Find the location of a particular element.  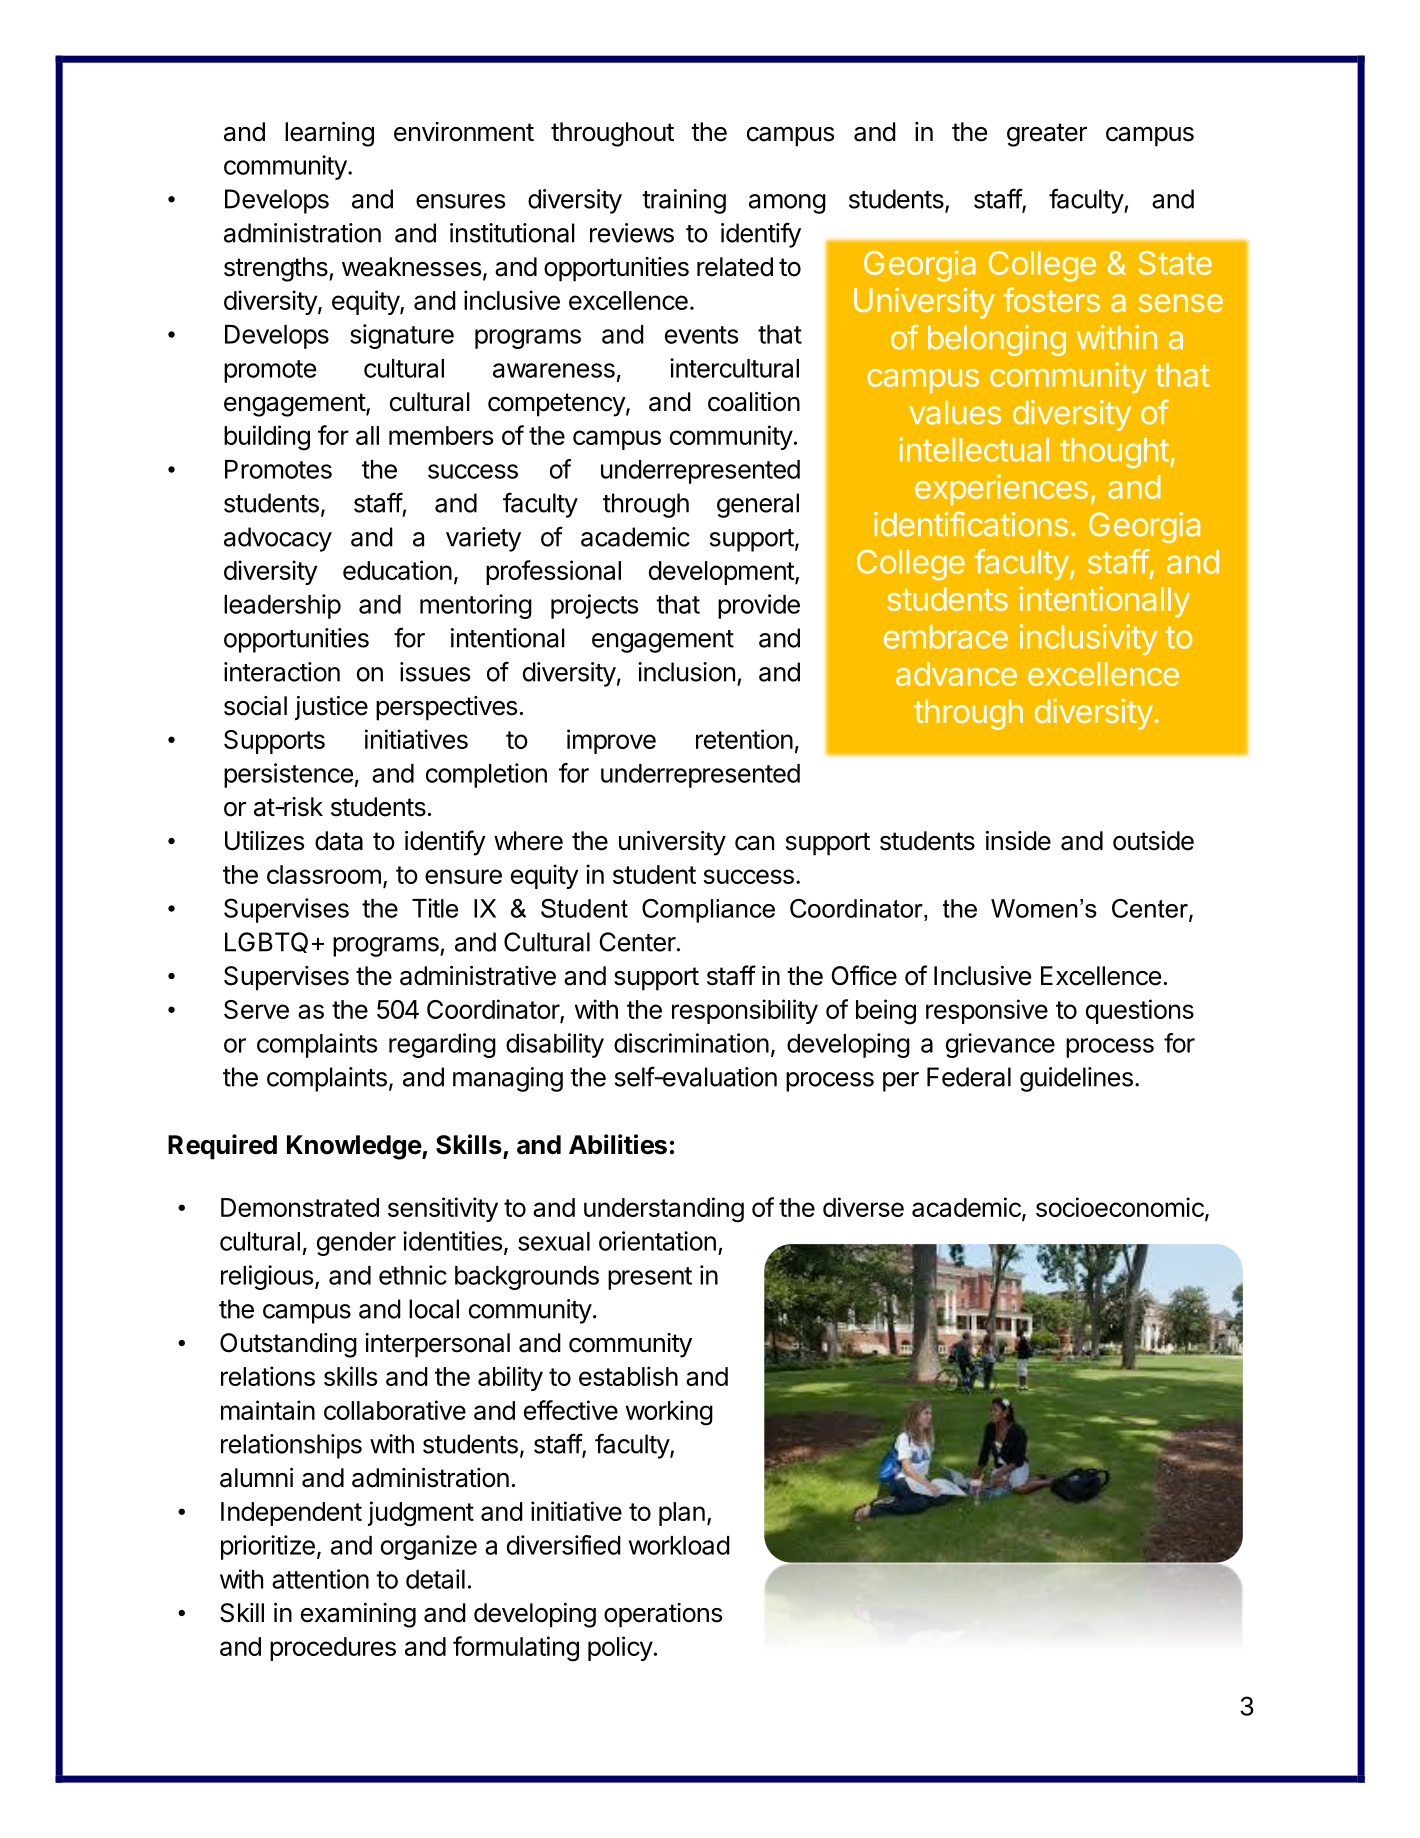

examining is located at coordinates (358, 1615).
